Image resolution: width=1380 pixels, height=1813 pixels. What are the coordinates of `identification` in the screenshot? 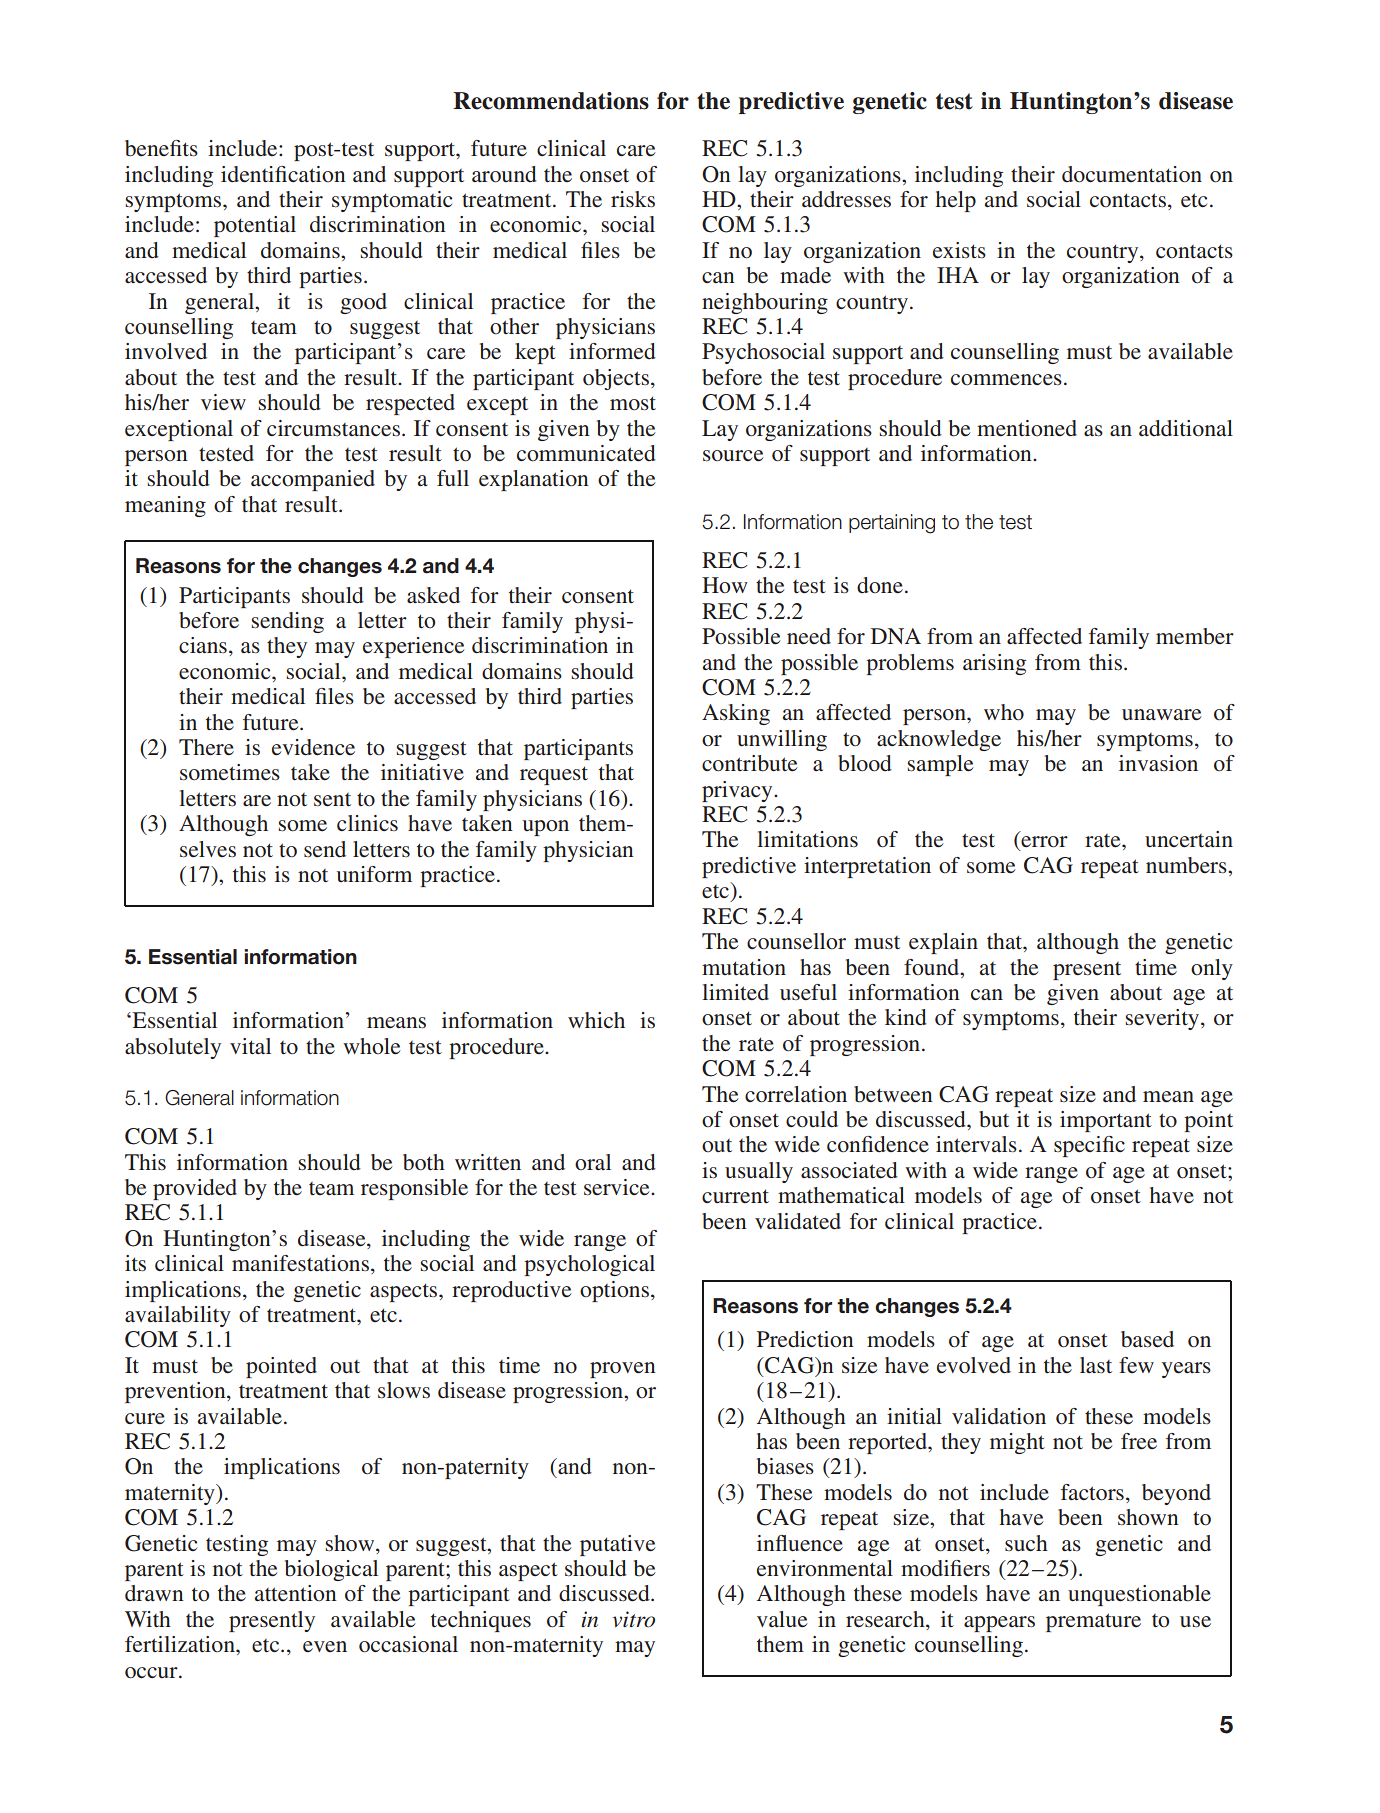 It's located at (283, 174).
